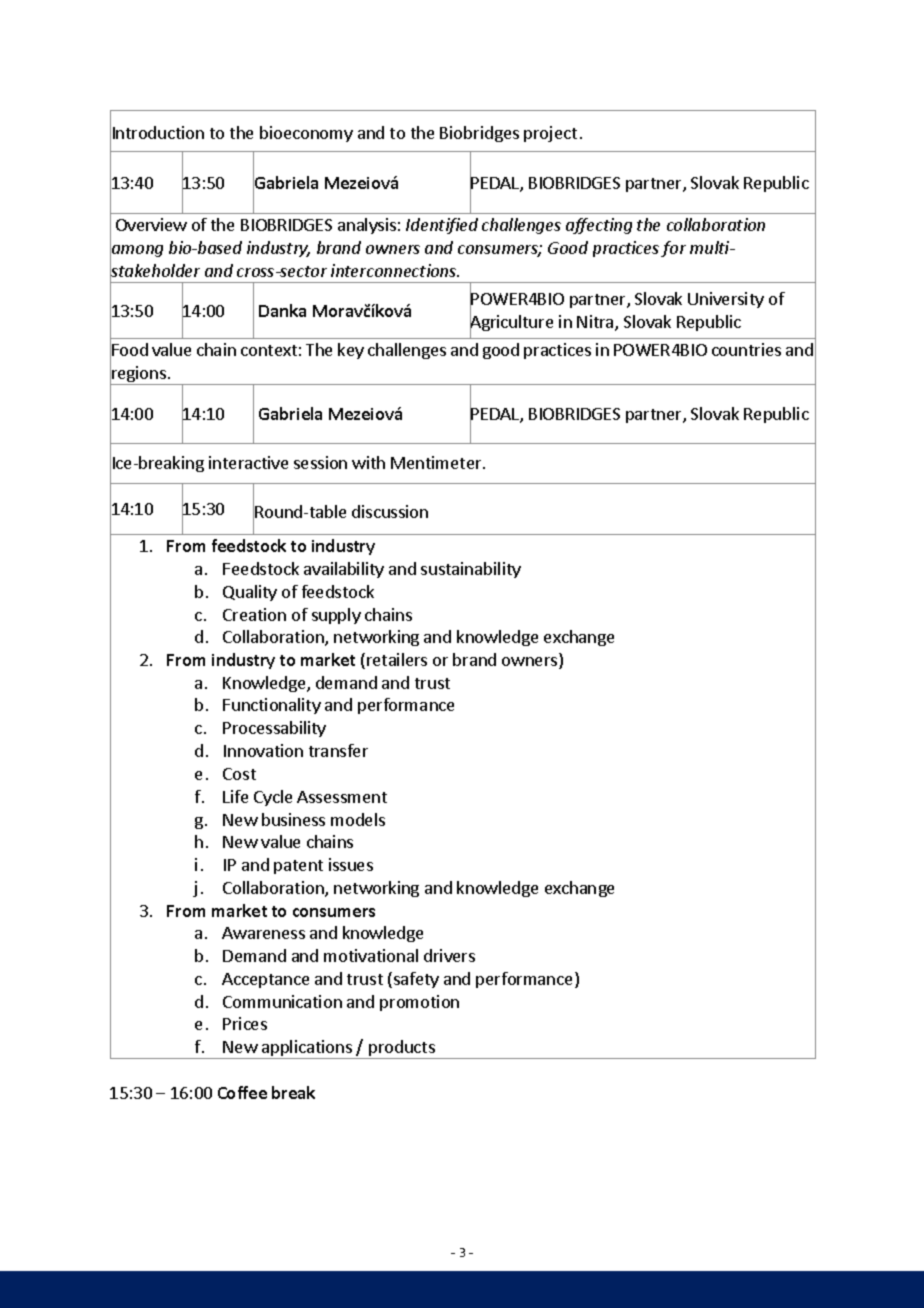  I want to click on countries, so click(746, 349).
